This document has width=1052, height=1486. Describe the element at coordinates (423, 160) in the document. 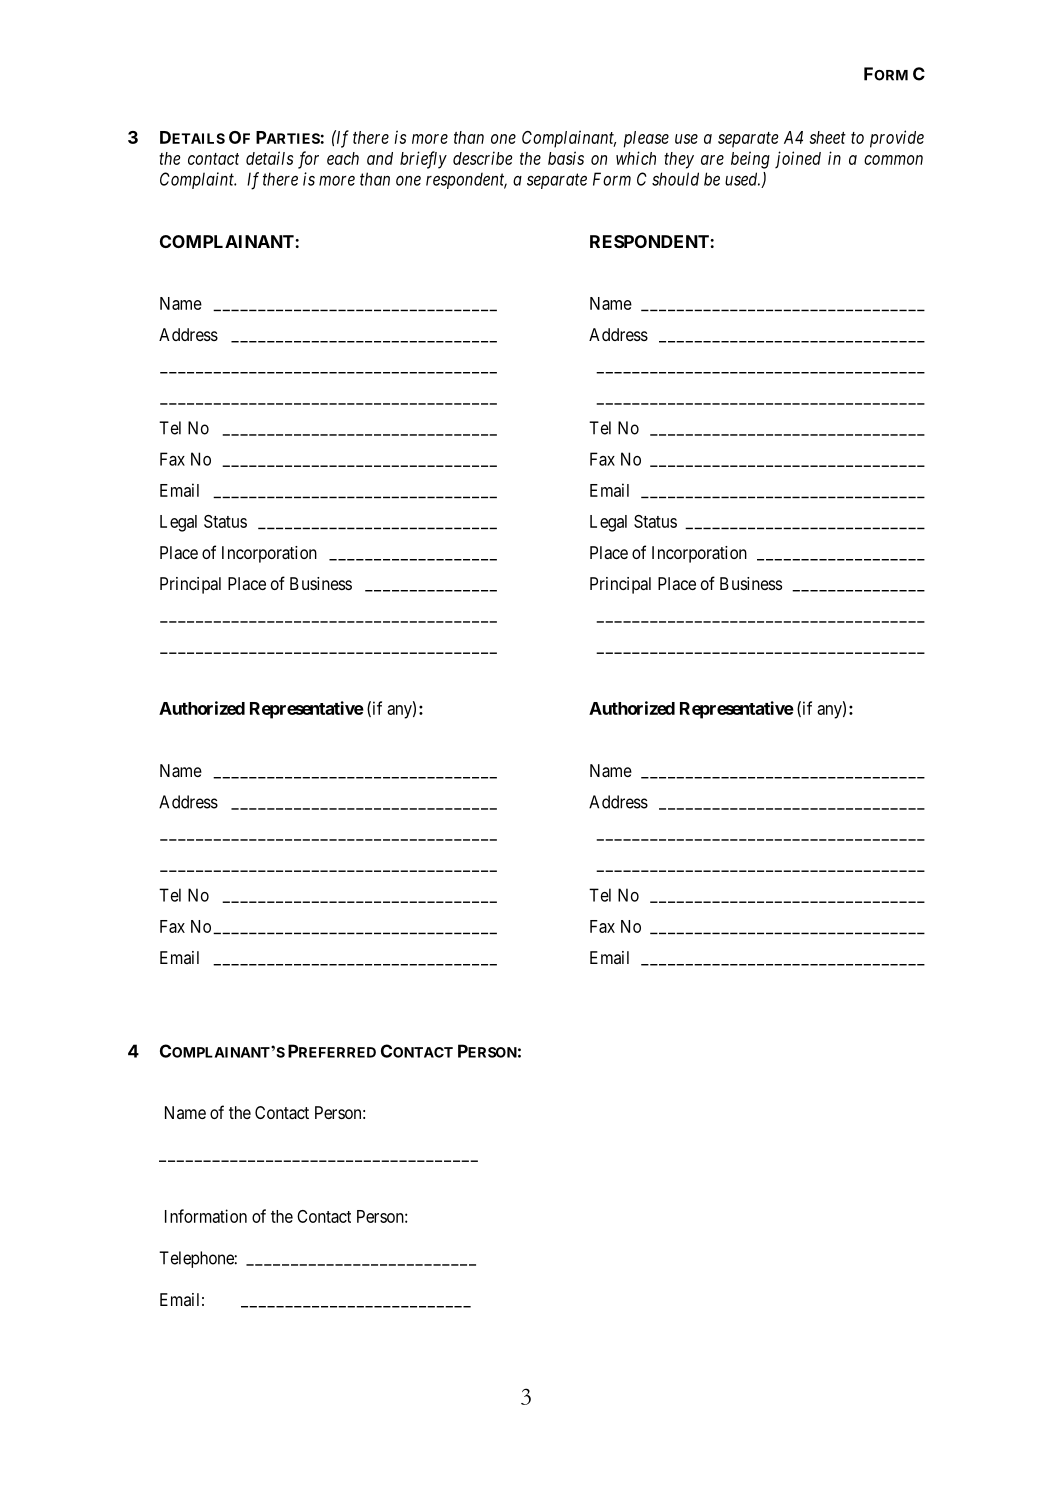

I see `briefly` at that location.
